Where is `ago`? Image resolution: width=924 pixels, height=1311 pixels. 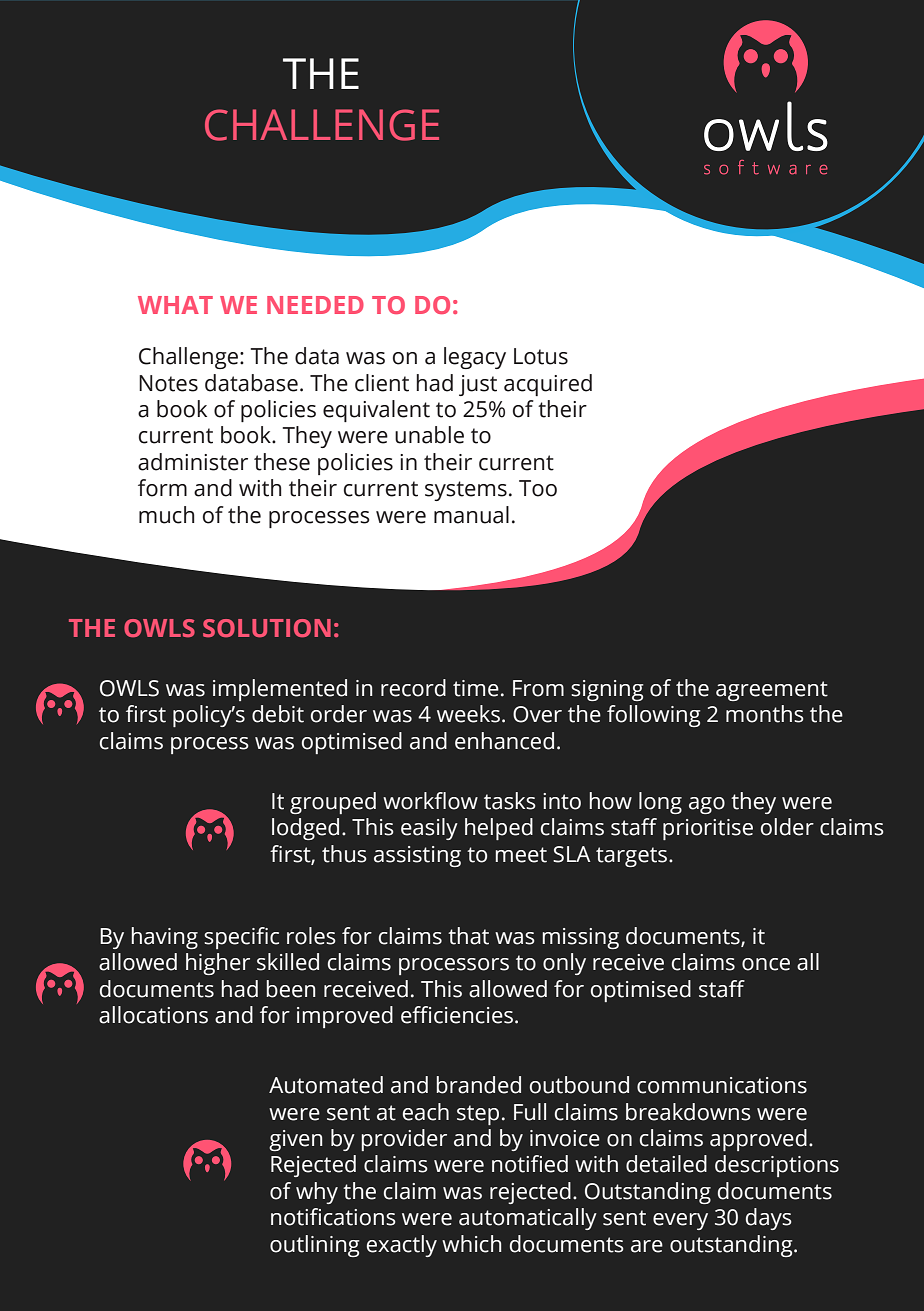 ago is located at coordinates (707, 805).
